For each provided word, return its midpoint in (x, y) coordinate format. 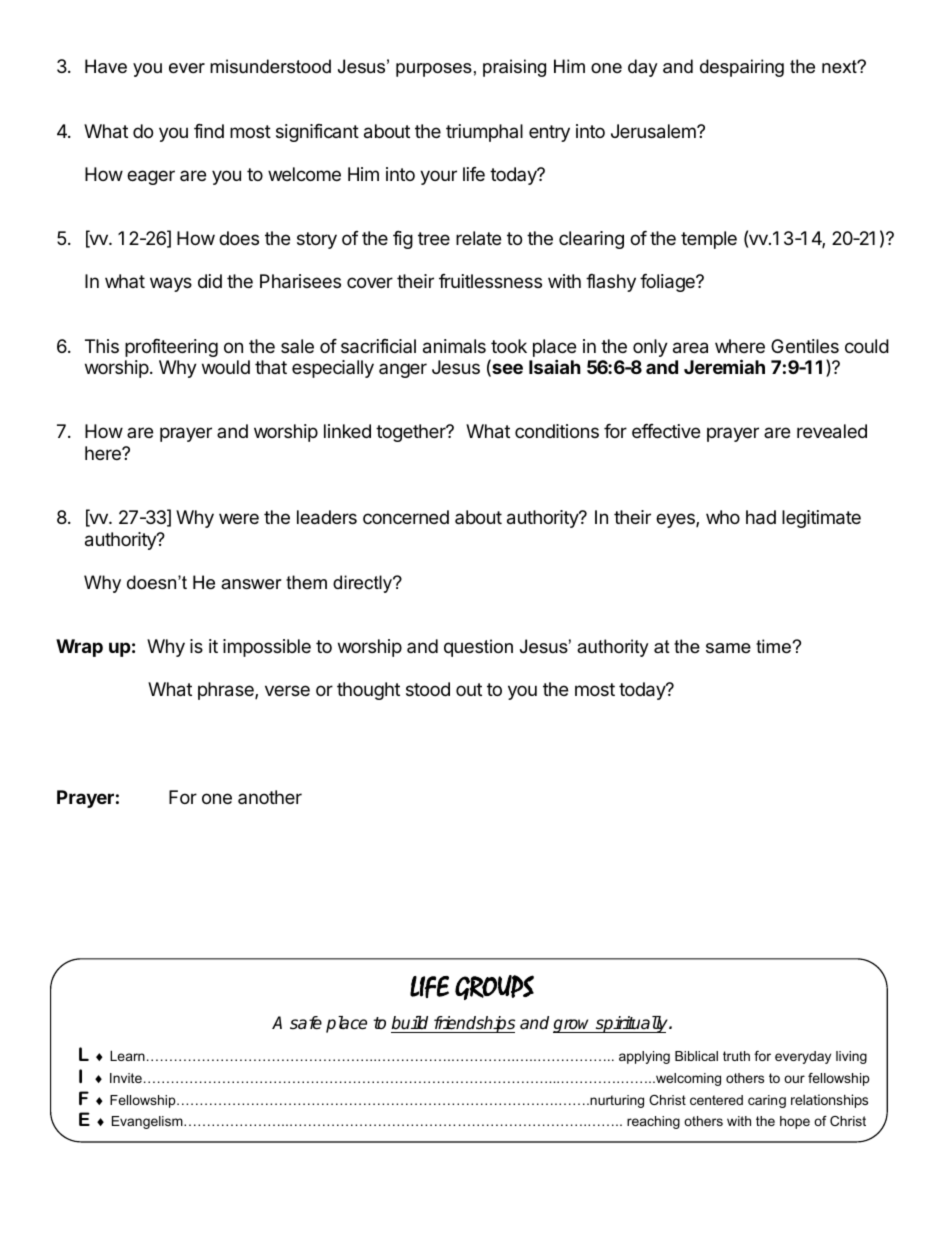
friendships (473, 1024)
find (209, 131)
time (774, 646)
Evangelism (148, 1122)
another (270, 797)
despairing (742, 68)
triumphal (484, 133)
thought (368, 691)
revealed (832, 431)
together (412, 433)
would (226, 367)
